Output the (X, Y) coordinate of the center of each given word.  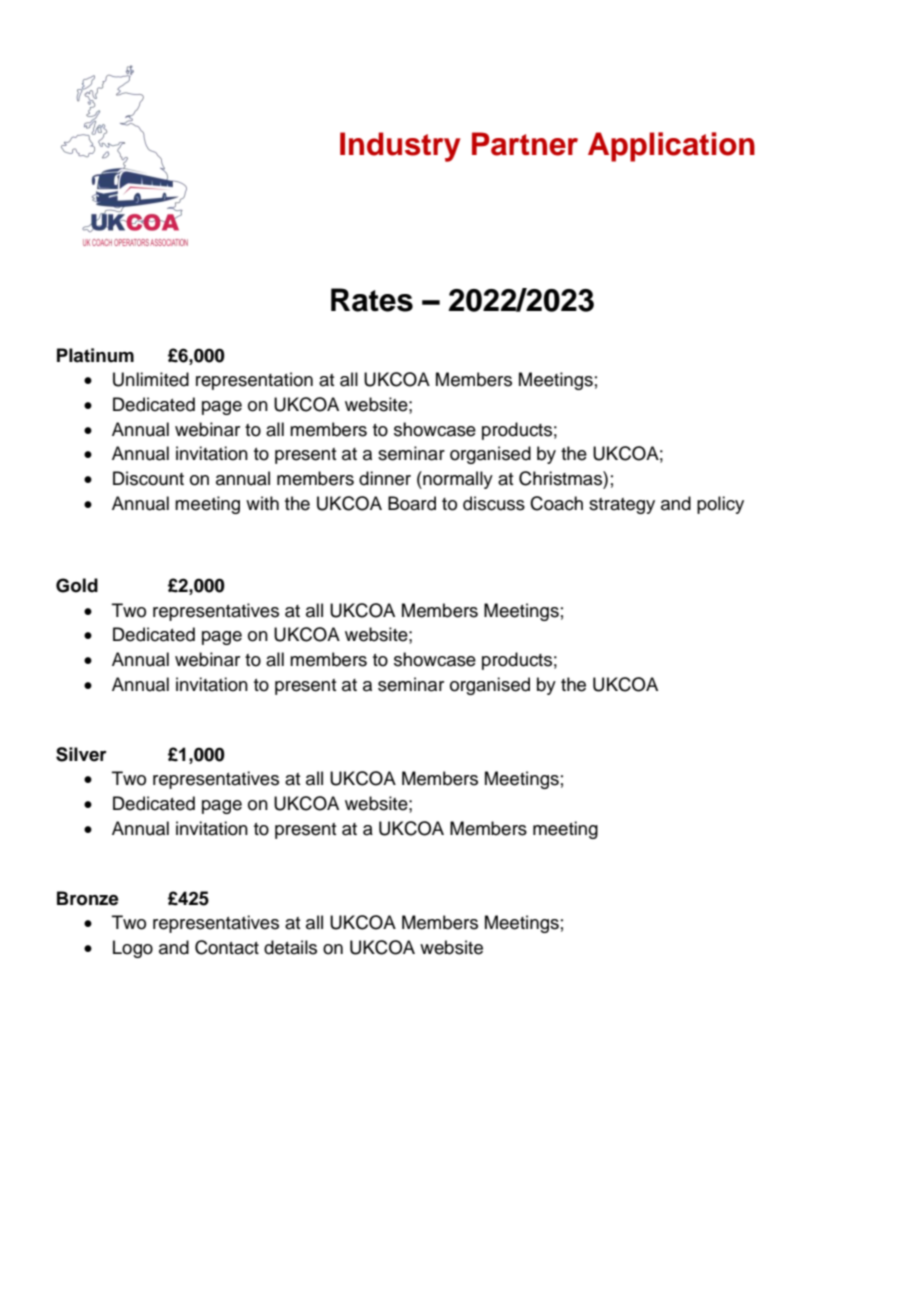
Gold (77, 585)
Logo (133, 949)
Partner (525, 144)
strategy (622, 506)
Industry (400, 147)
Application (671, 147)
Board (412, 503)
